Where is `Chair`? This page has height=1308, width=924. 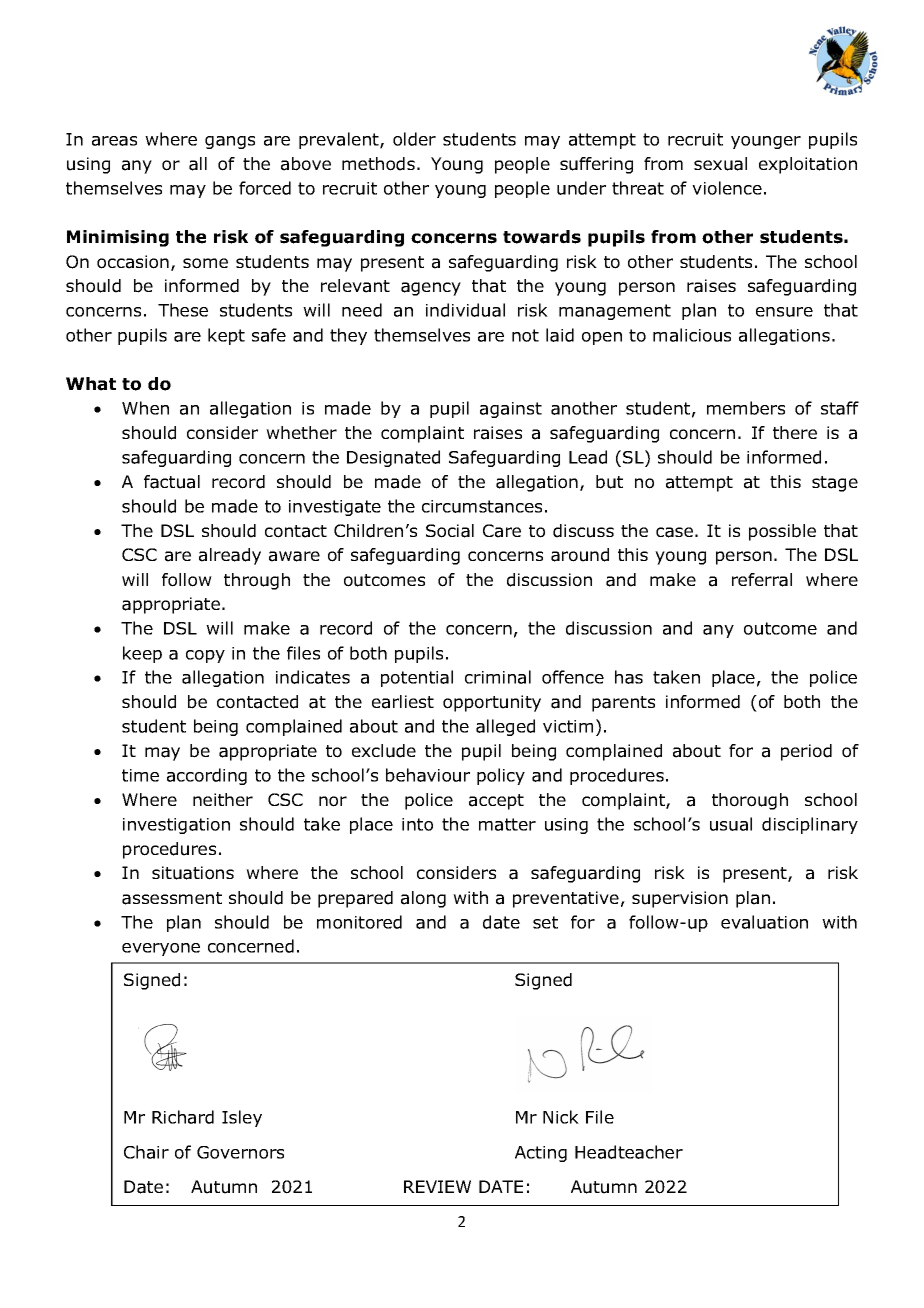 Chair is located at coordinates (146, 1152).
